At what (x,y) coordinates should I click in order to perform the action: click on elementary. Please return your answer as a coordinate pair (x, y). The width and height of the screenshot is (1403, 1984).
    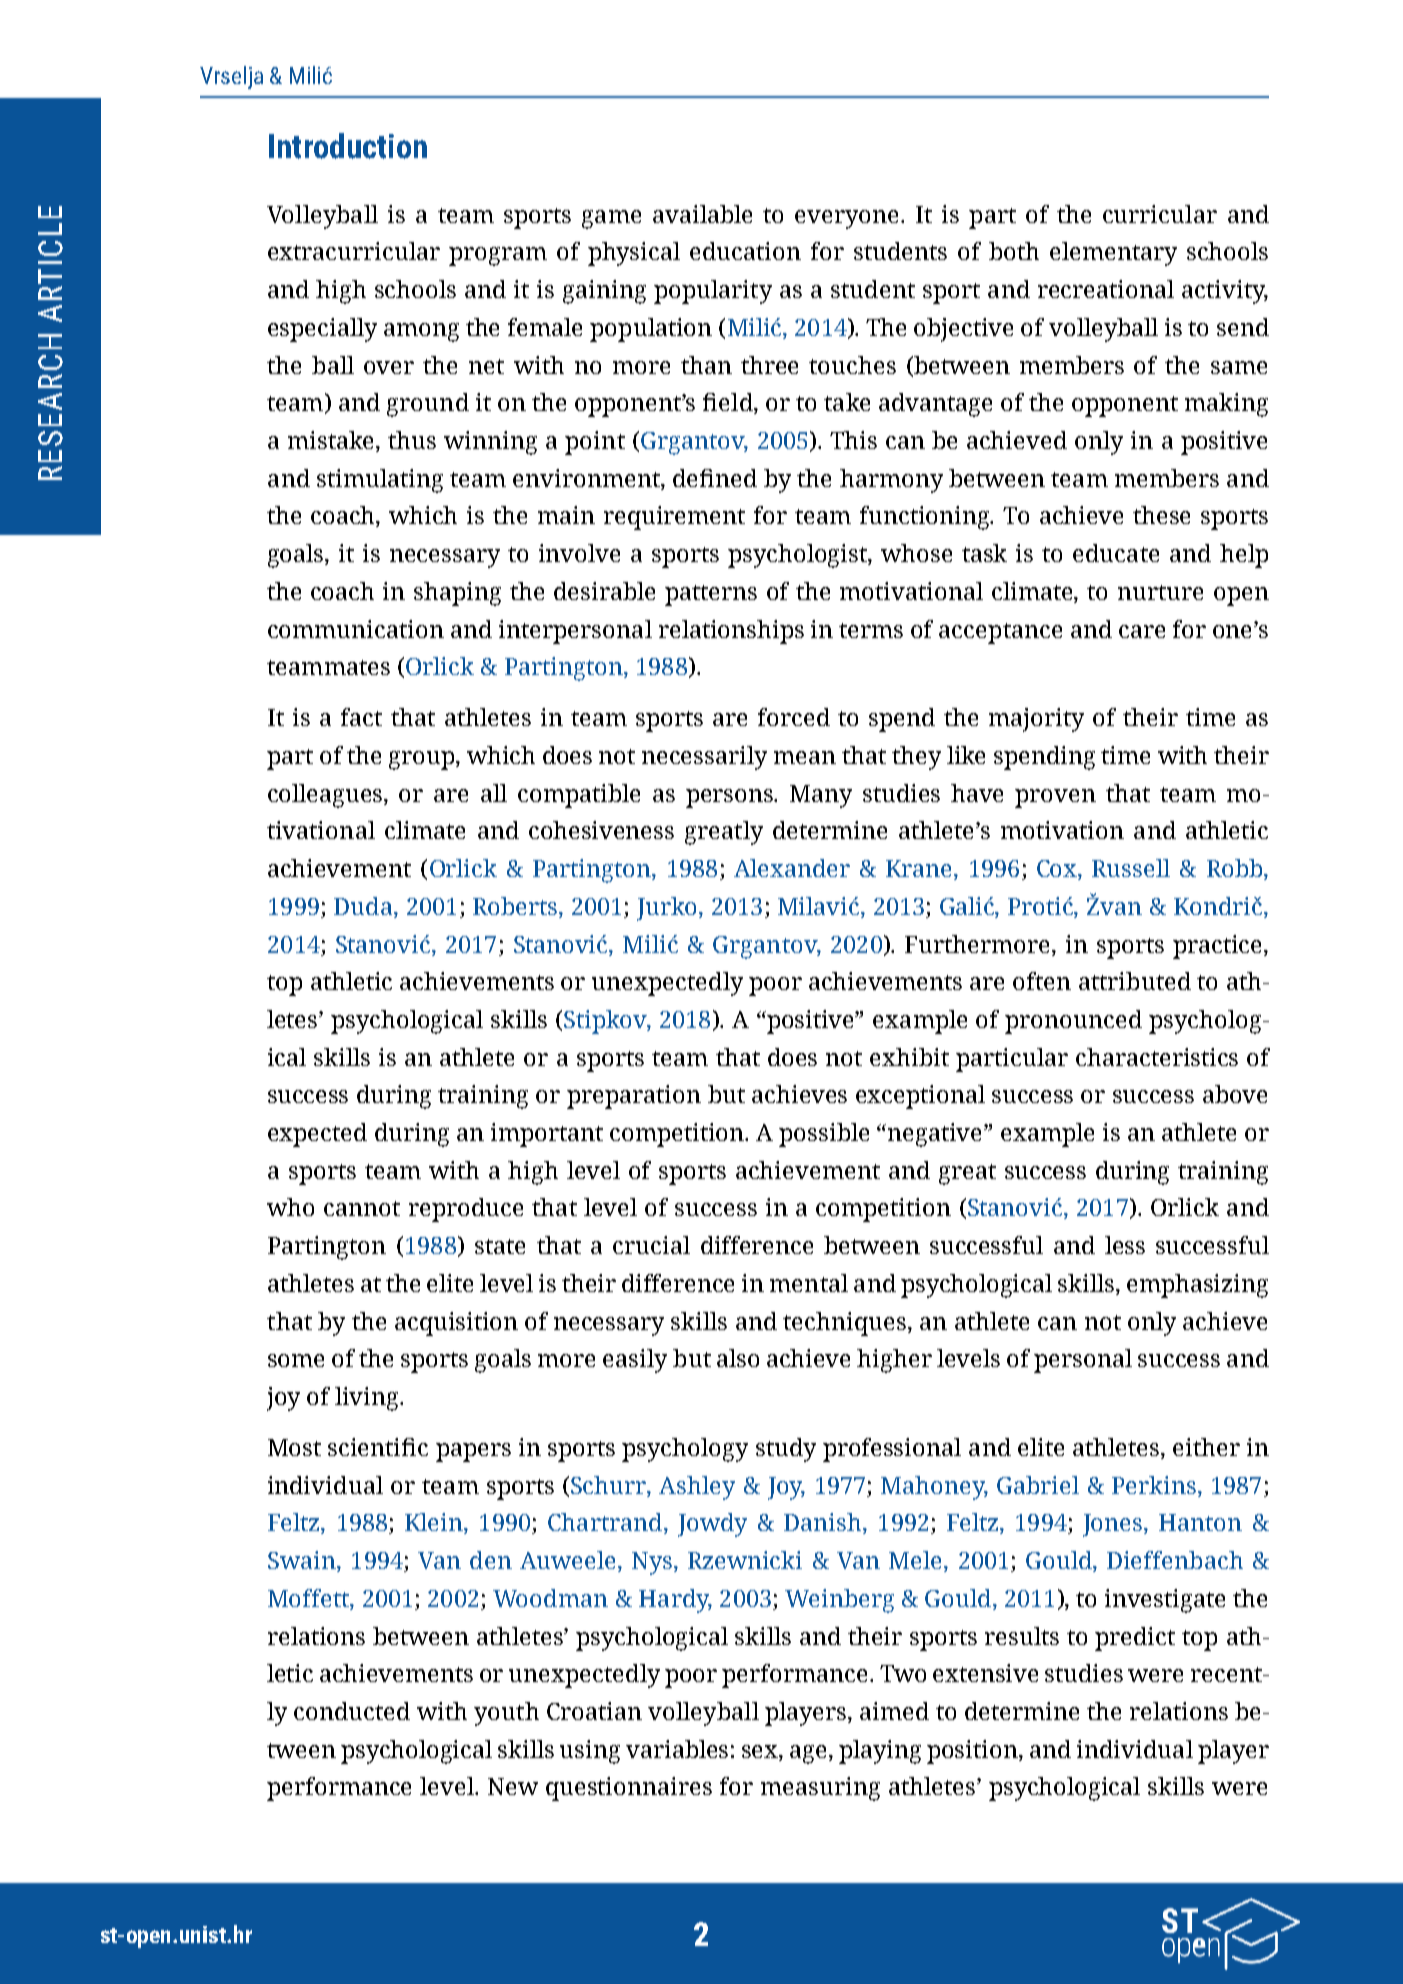
    Looking at the image, I should click on (1113, 254).
